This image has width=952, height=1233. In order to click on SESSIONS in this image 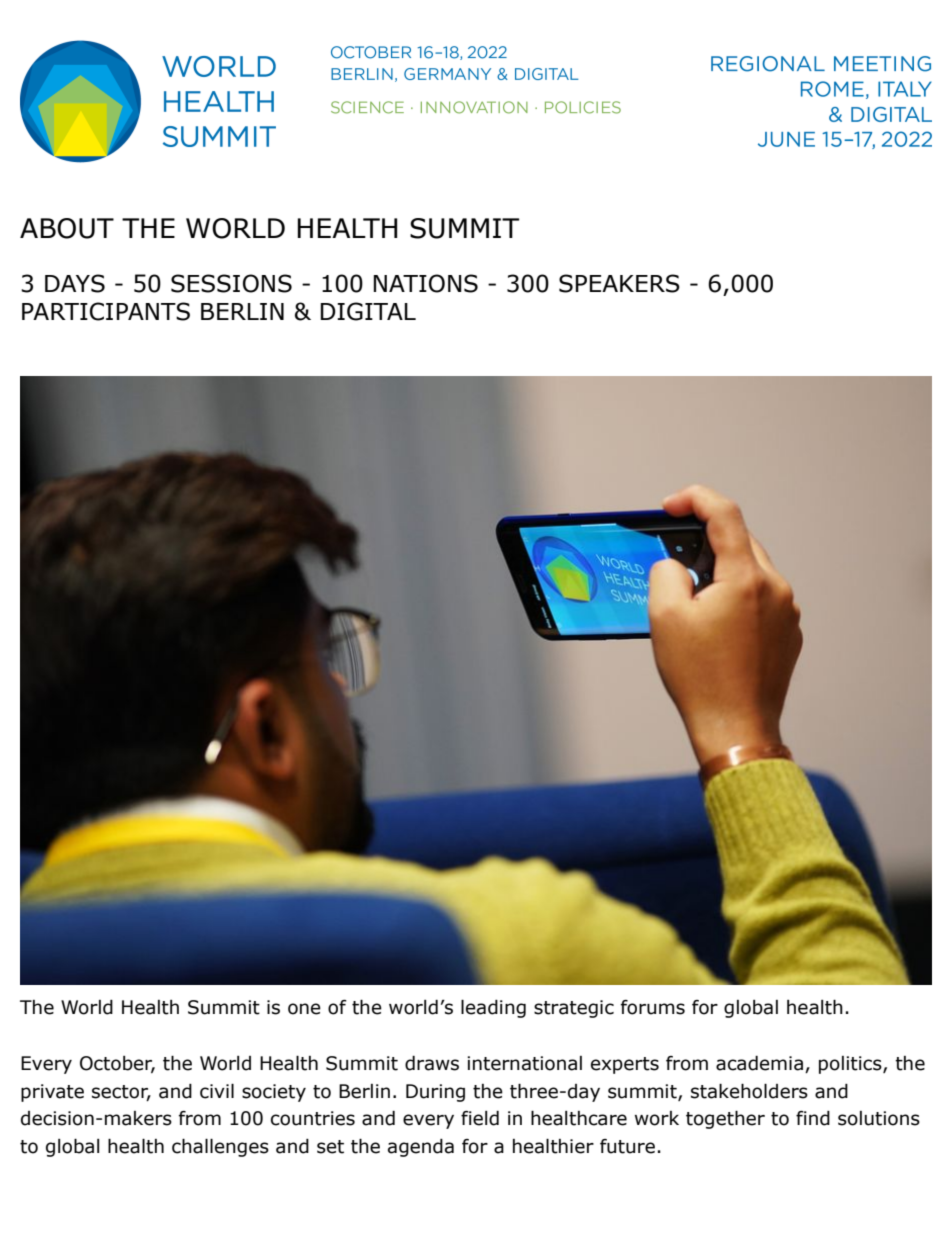, I will do `click(231, 283)`.
